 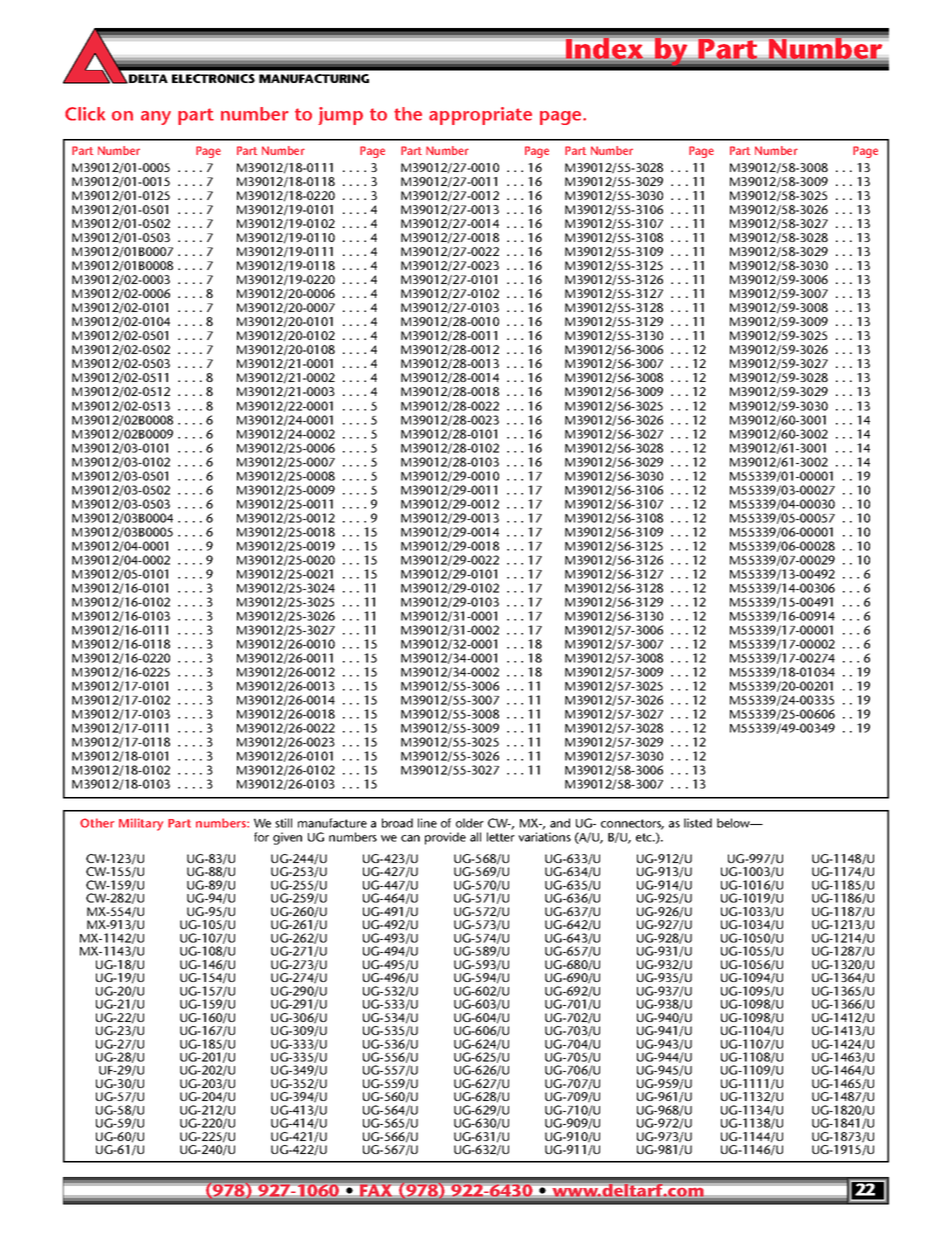 What do you see at coordinates (698, 823) in the page?
I see `listed` at bounding box center [698, 823].
